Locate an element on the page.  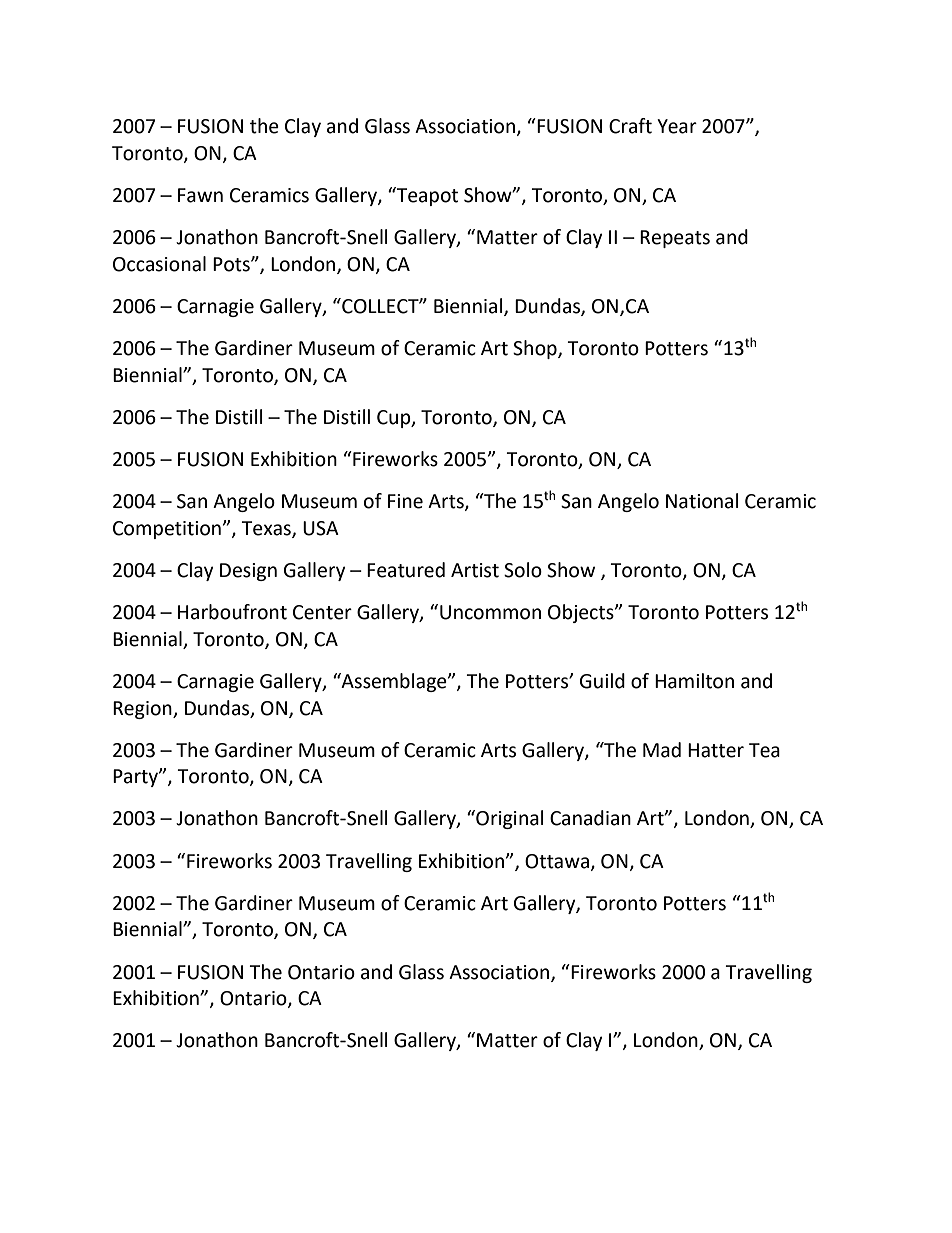
Original is located at coordinates (508, 819).
